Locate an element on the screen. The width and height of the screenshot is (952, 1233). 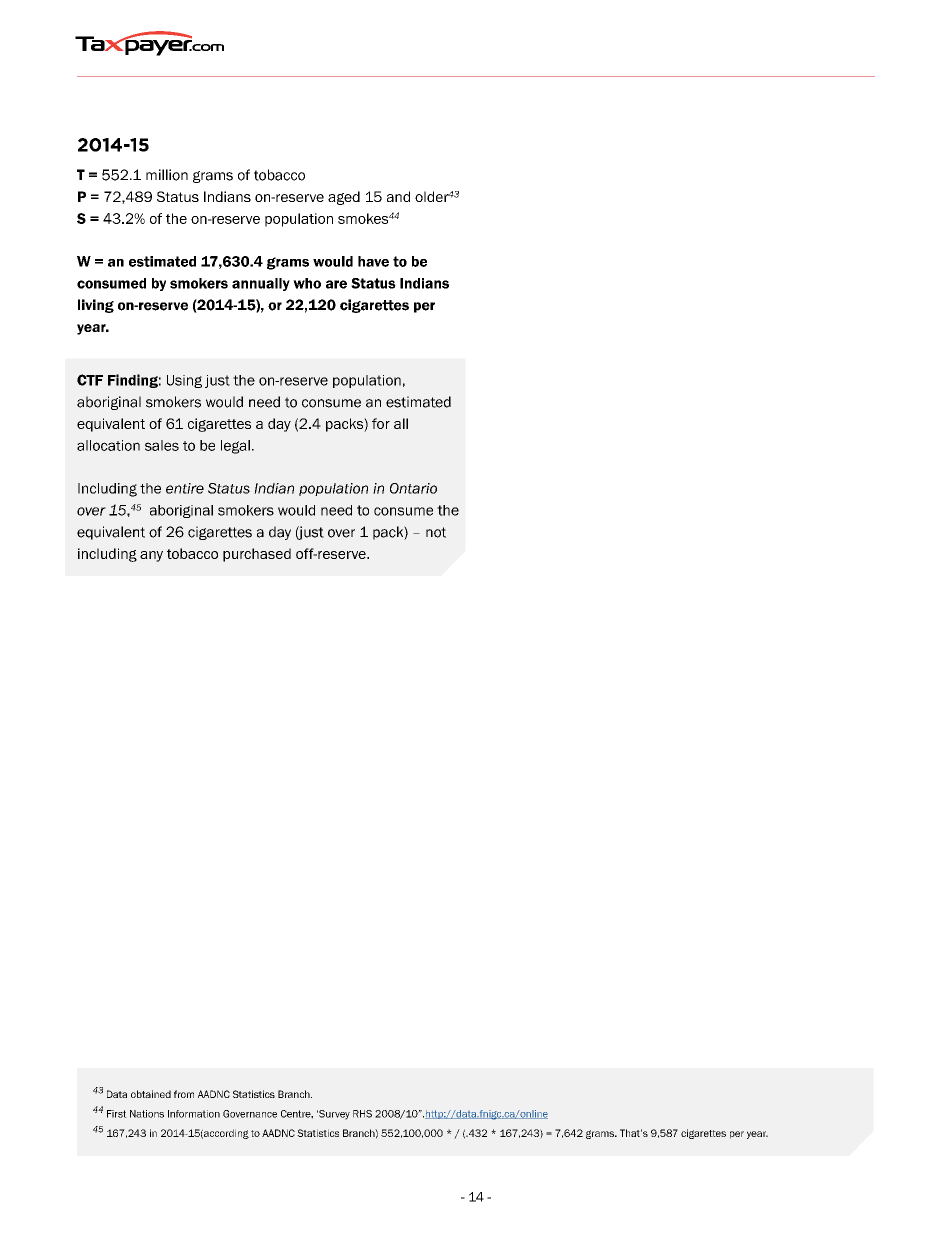
any is located at coordinates (151, 556).
